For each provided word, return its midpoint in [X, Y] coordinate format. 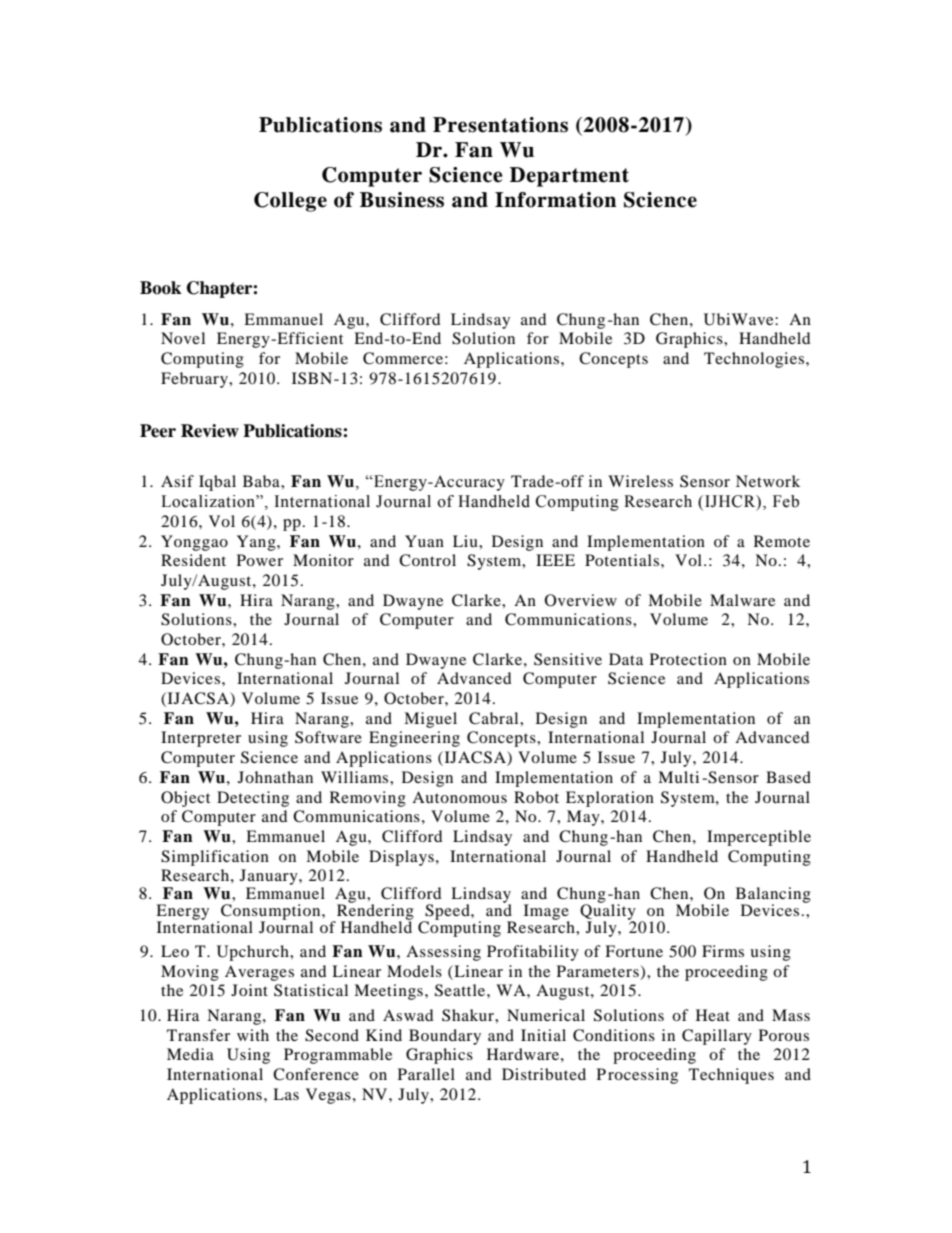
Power [260, 560]
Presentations [500, 125]
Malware [742, 600]
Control [427, 560]
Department [569, 177]
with [253, 1035]
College [290, 202]
